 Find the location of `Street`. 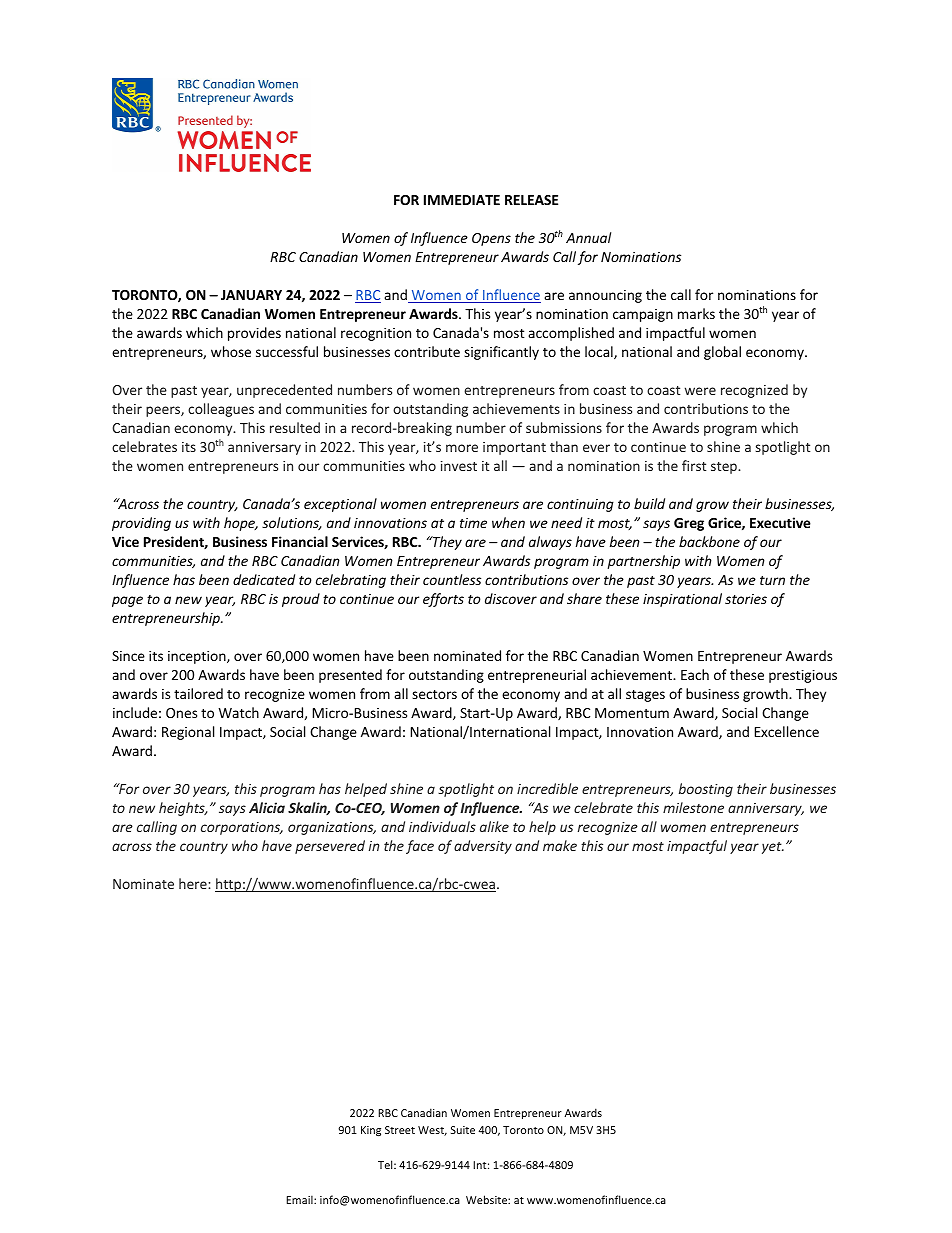

Street is located at coordinates (400, 1130).
